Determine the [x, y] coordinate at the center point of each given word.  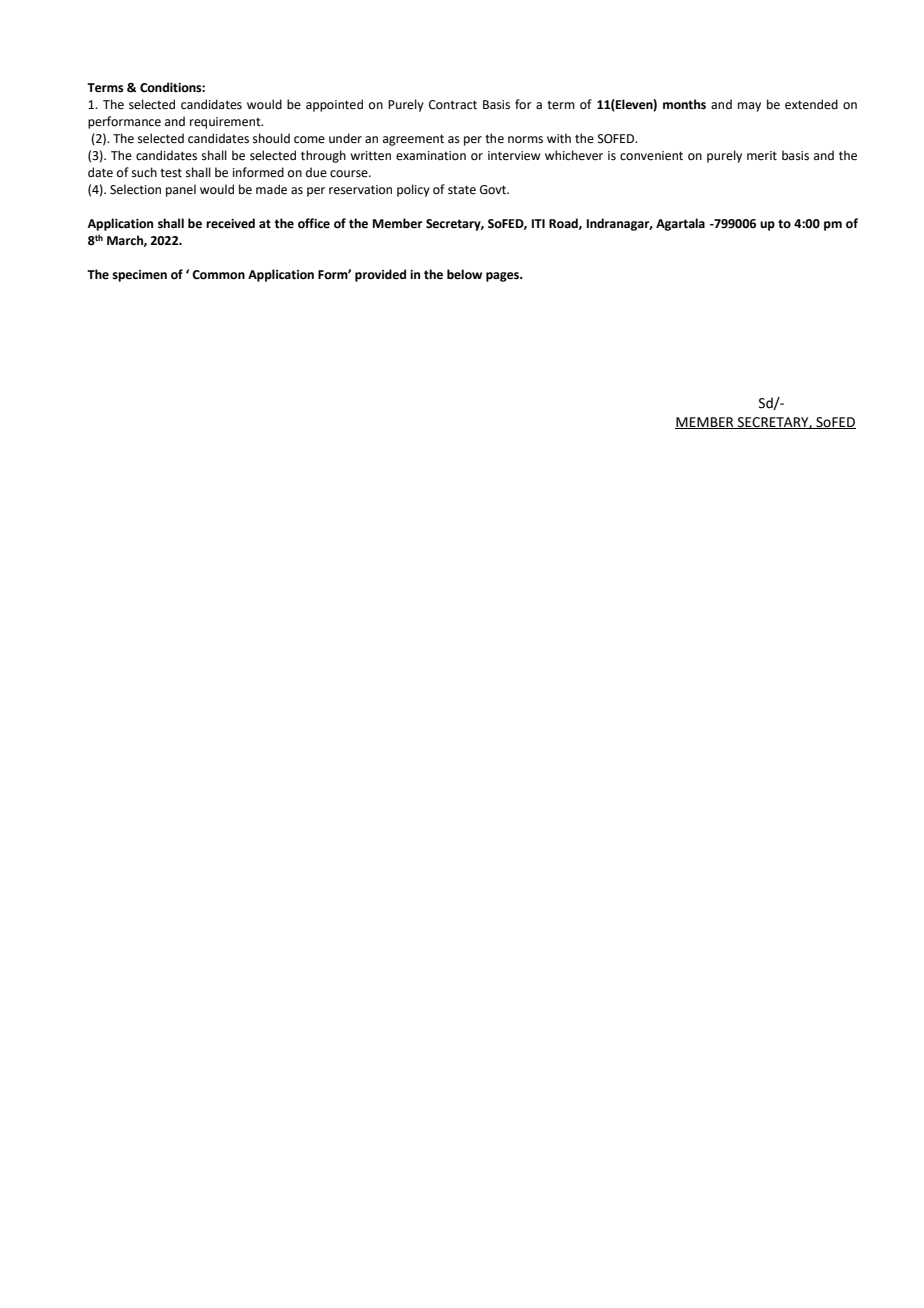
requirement [226, 123]
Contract [453, 105]
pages [504, 277]
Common [218, 275]
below [464, 274]
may [749, 107]
